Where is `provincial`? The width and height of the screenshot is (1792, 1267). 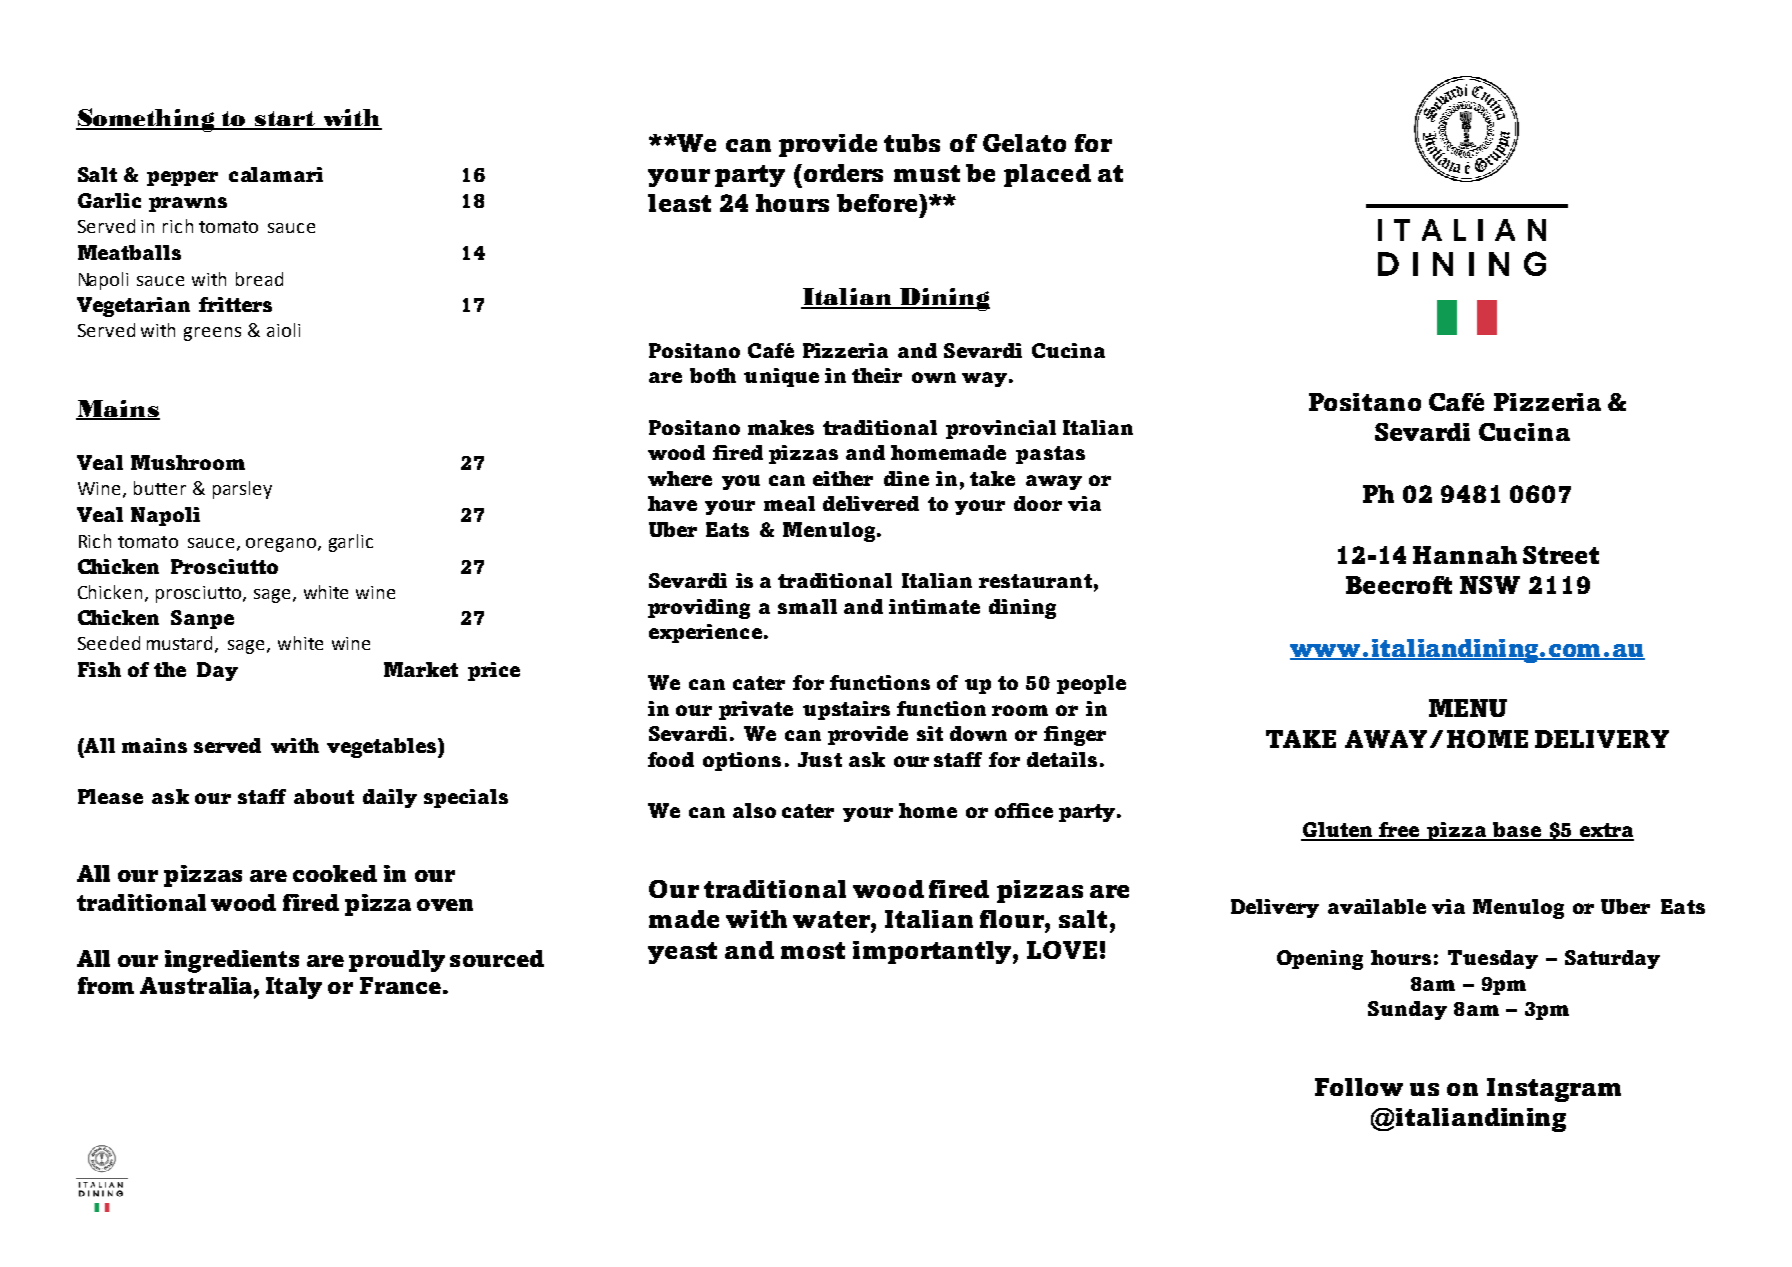
provincial is located at coordinates (1001, 429).
